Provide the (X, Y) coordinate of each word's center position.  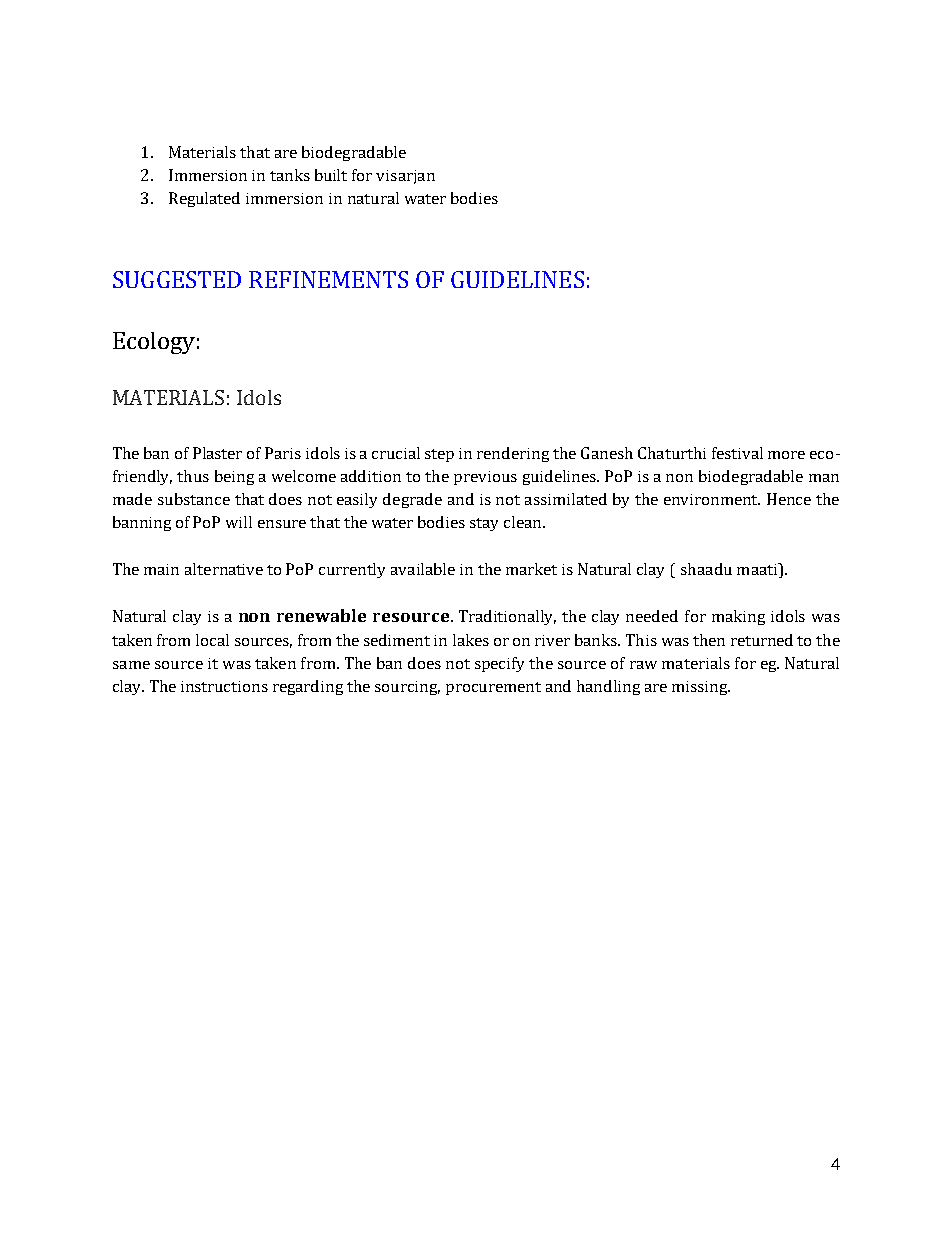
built (331, 175)
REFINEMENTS (328, 279)
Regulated (204, 199)
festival (737, 453)
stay (484, 524)
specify (499, 664)
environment (712, 499)
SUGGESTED (177, 279)
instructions (224, 686)
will (239, 522)
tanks (290, 175)
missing (701, 688)
